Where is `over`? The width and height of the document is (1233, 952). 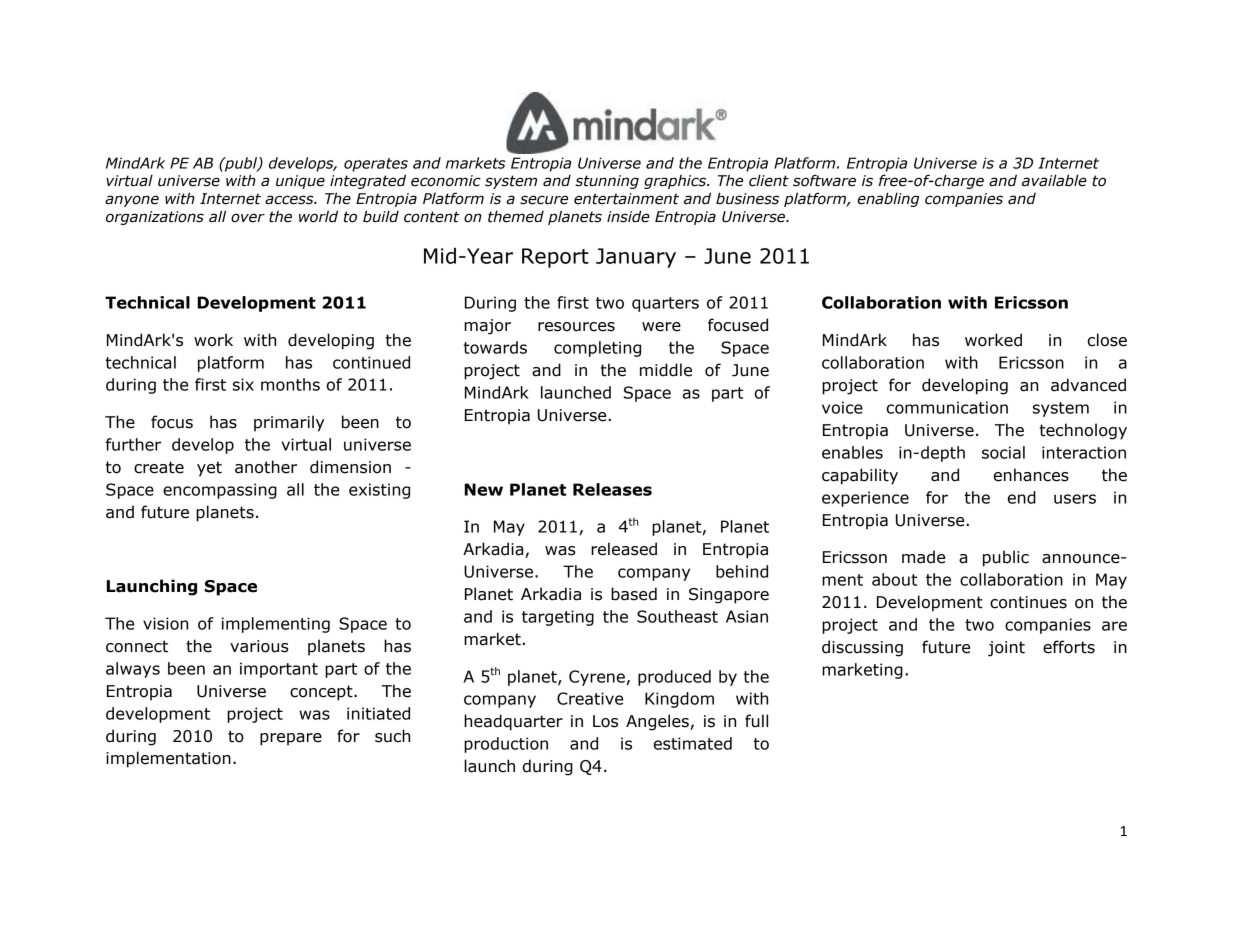
over is located at coordinates (248, 218).
